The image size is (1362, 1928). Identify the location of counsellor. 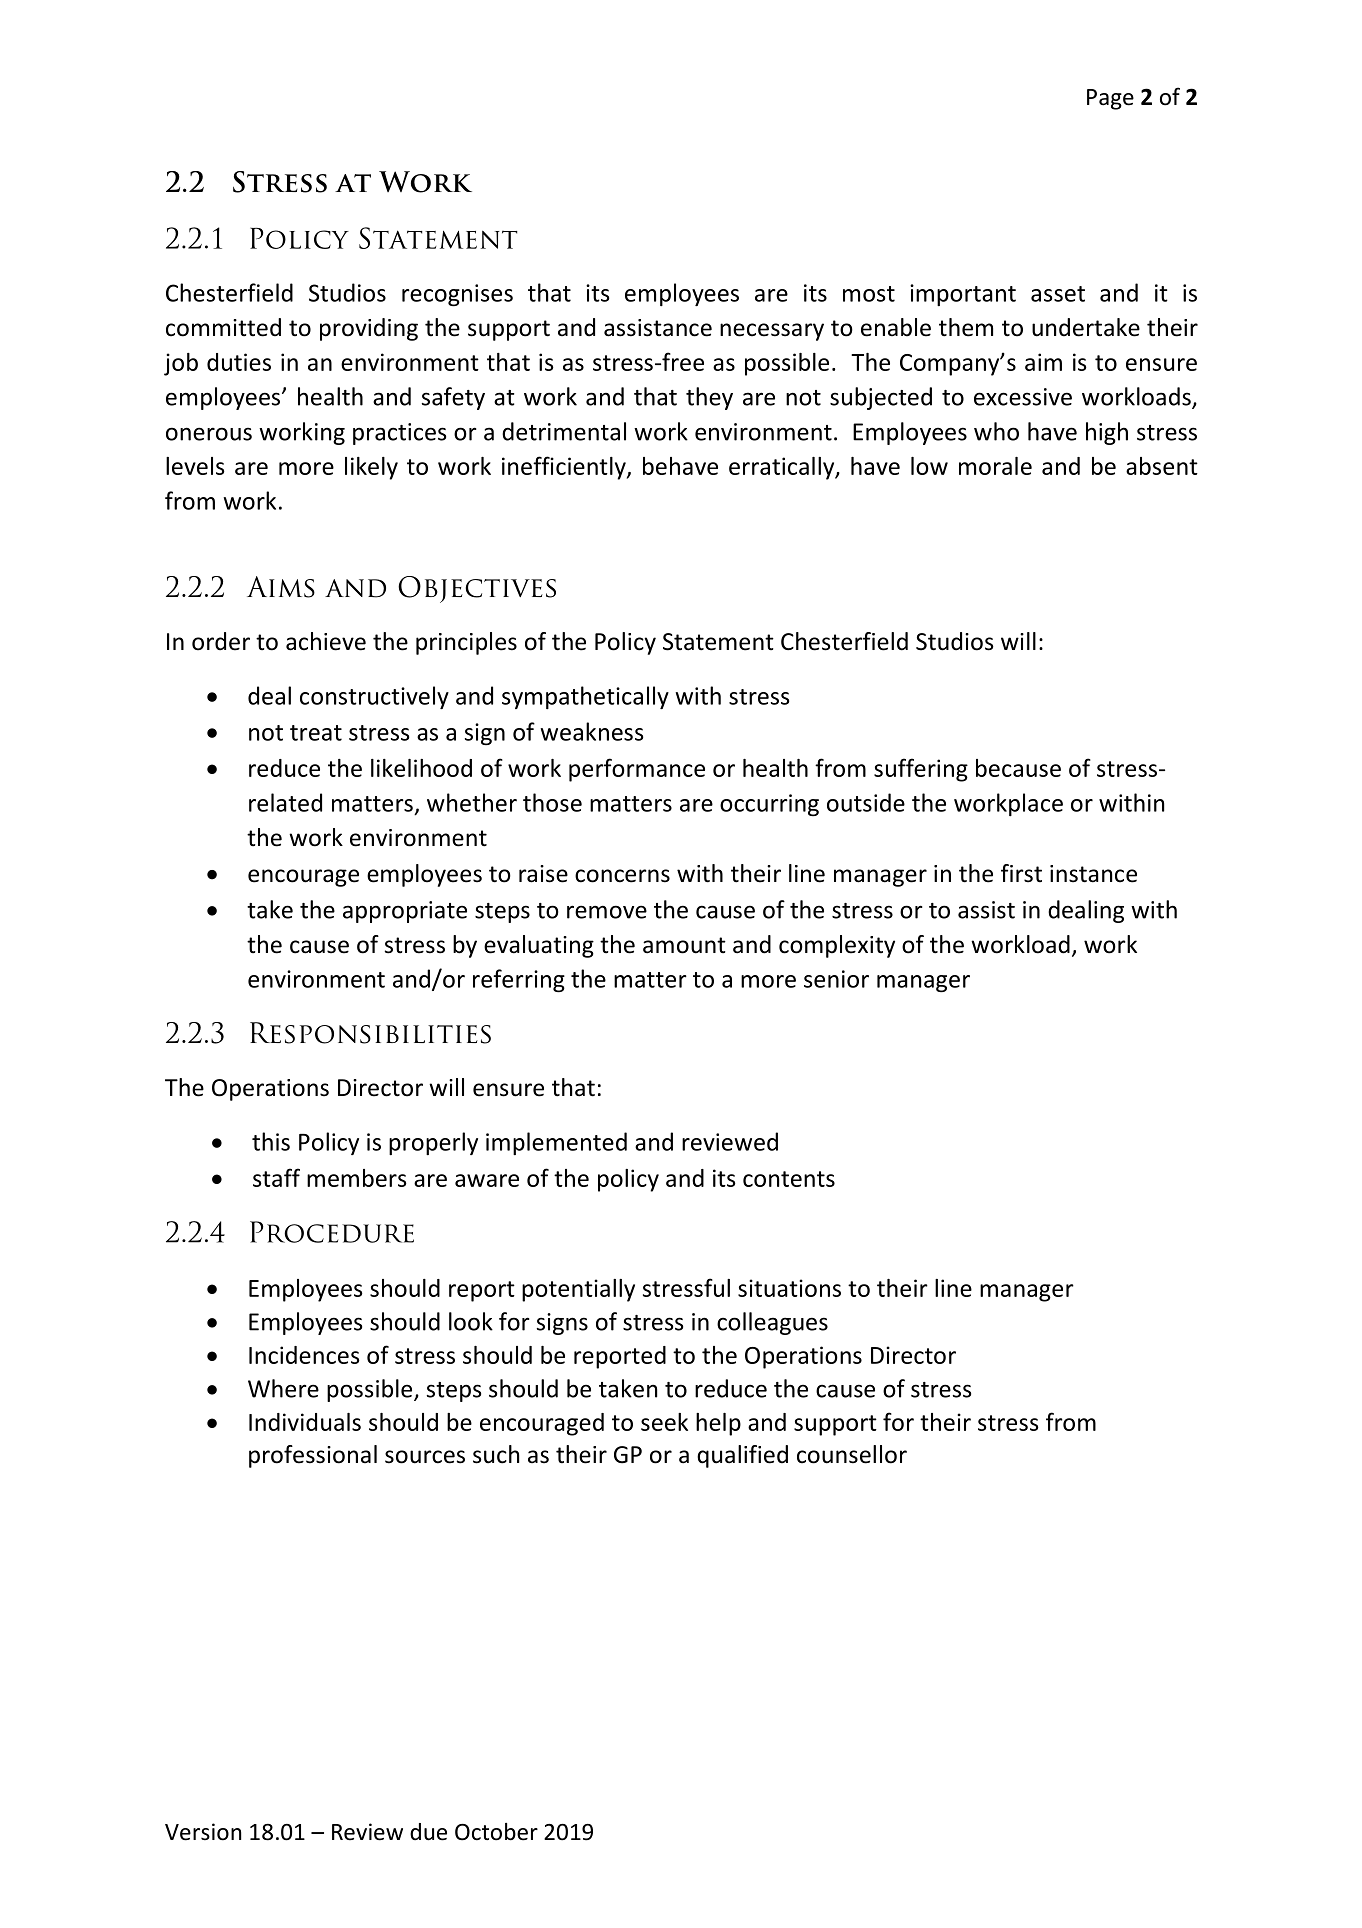
(852, 1454).
